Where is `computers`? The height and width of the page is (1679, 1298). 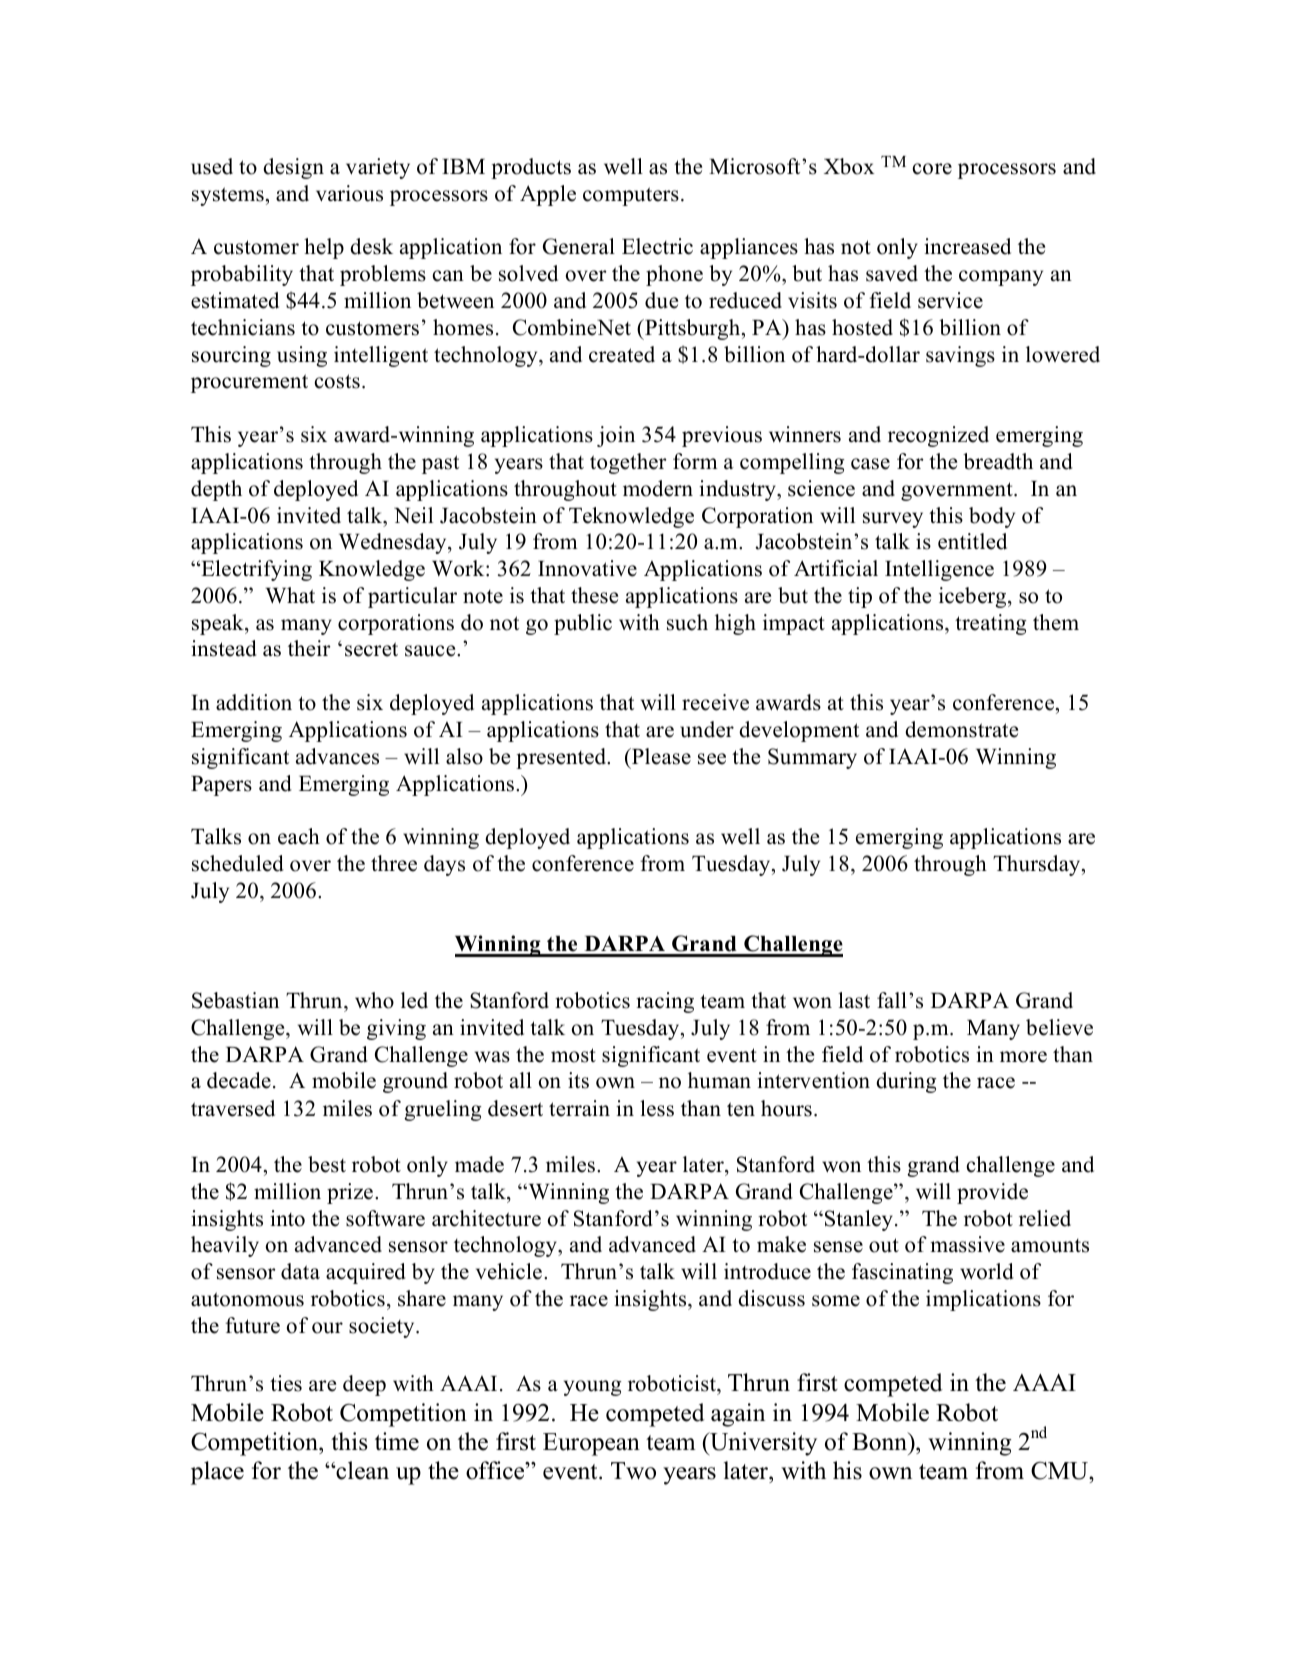 computers is located at coordinates (631, 196).
